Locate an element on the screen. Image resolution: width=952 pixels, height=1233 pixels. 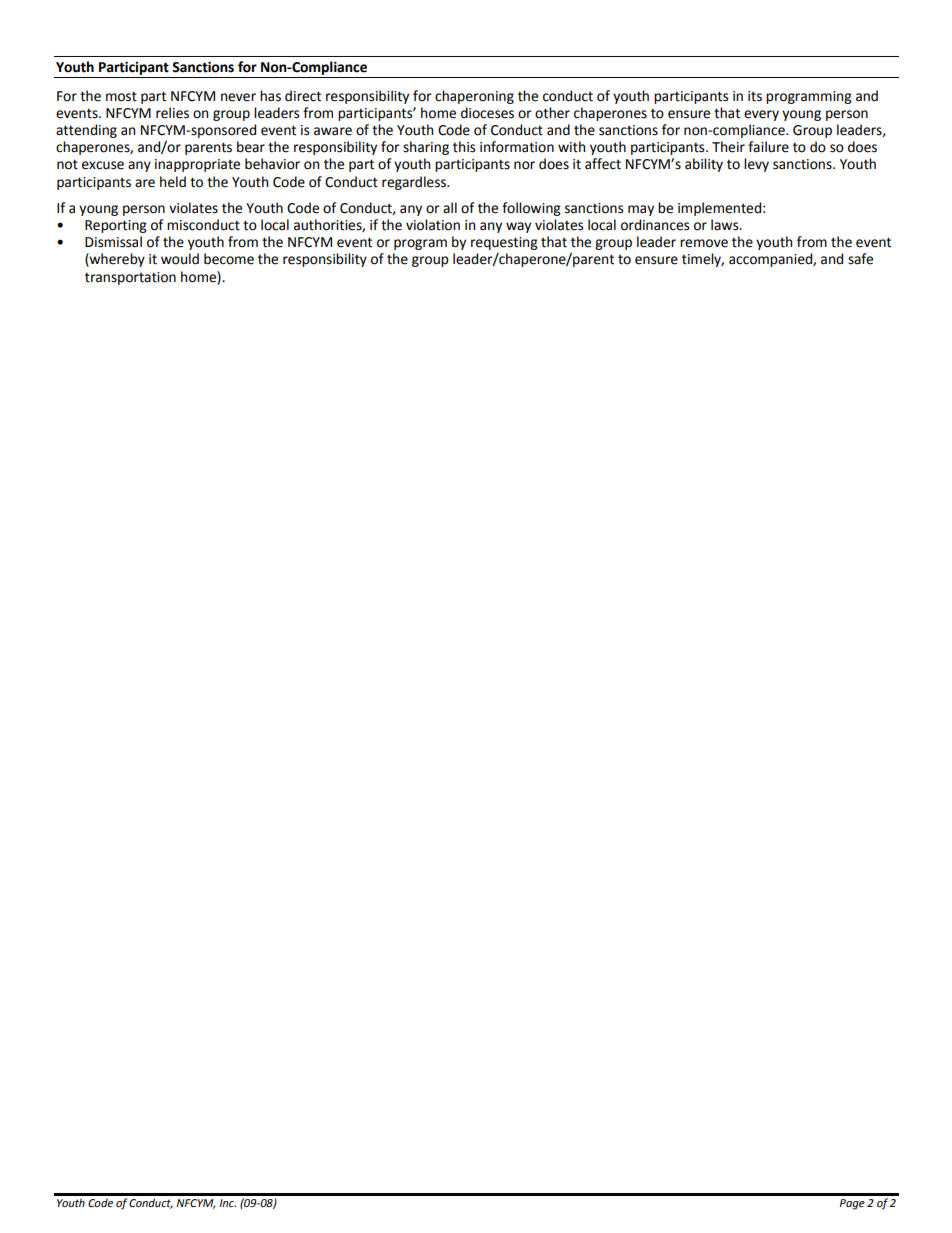
transportation is located at coordinates (130, 278).
